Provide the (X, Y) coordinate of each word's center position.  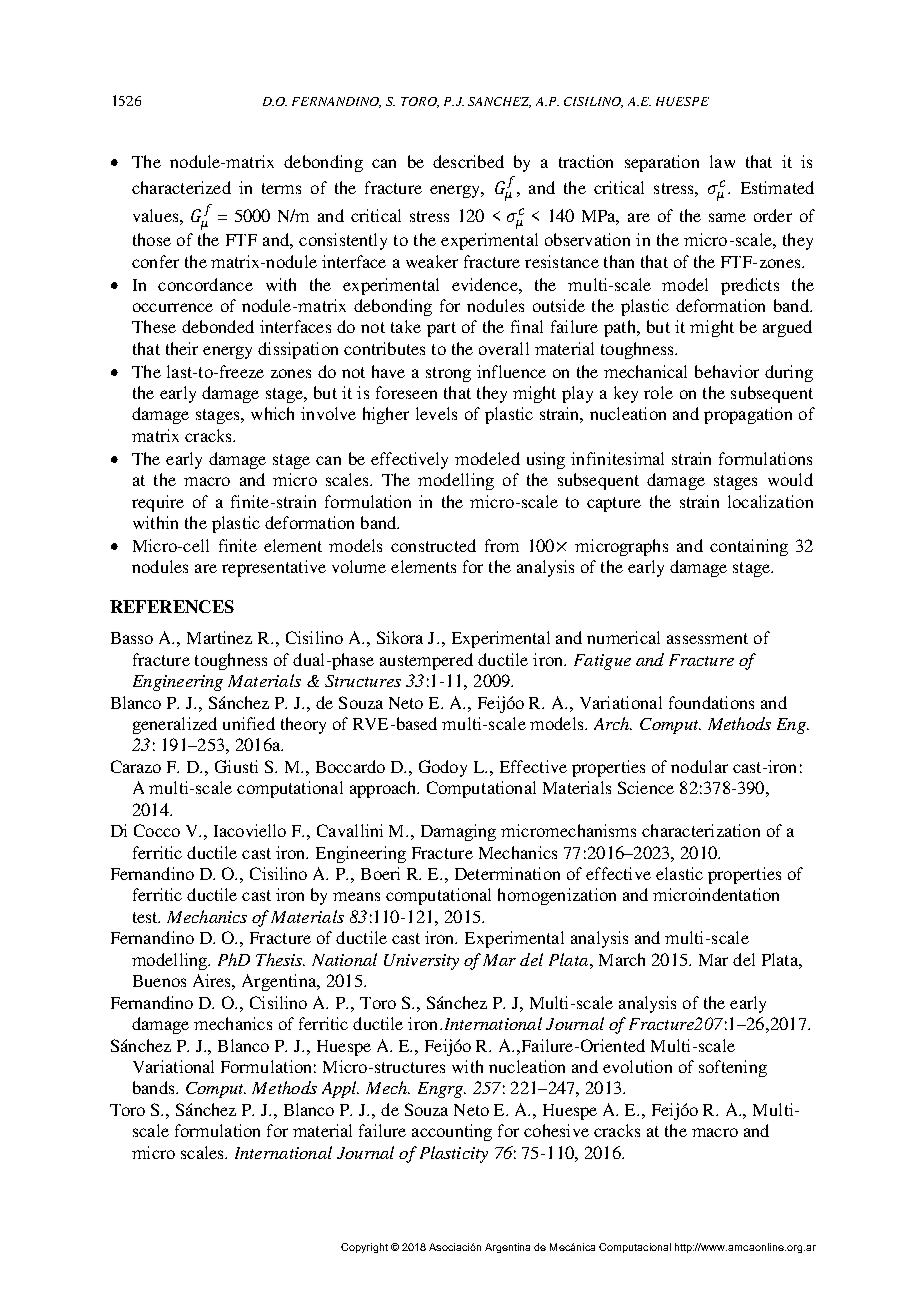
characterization (701, 830)
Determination (507, 873)
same (727, 217)
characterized (181, 187)
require (158, 503)
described (468, 161)
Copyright (364, 1248)
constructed (433, 545)
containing (749, 547)
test (146, 917)
